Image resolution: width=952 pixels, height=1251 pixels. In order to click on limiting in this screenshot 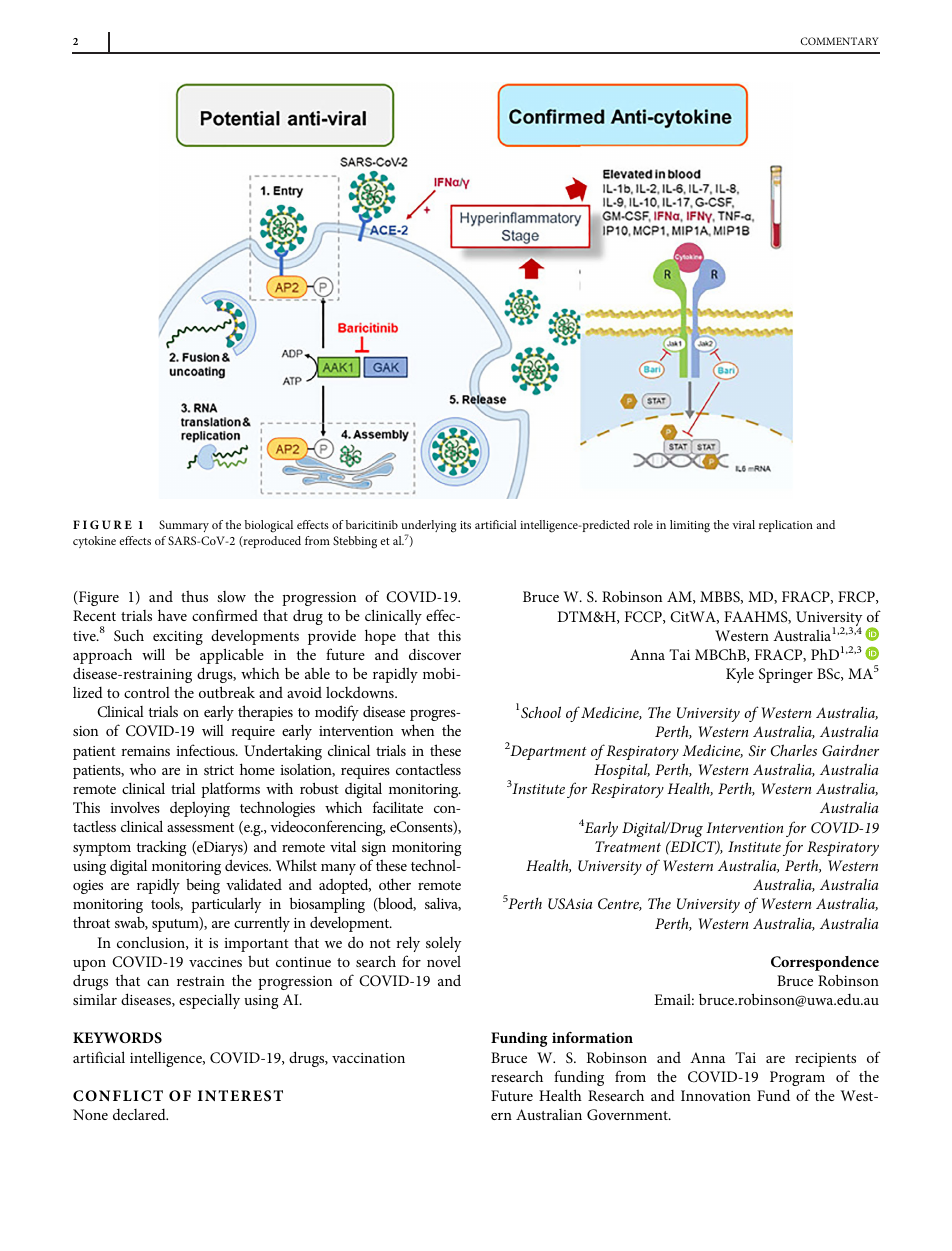, I will do `click(690, 526)`.
